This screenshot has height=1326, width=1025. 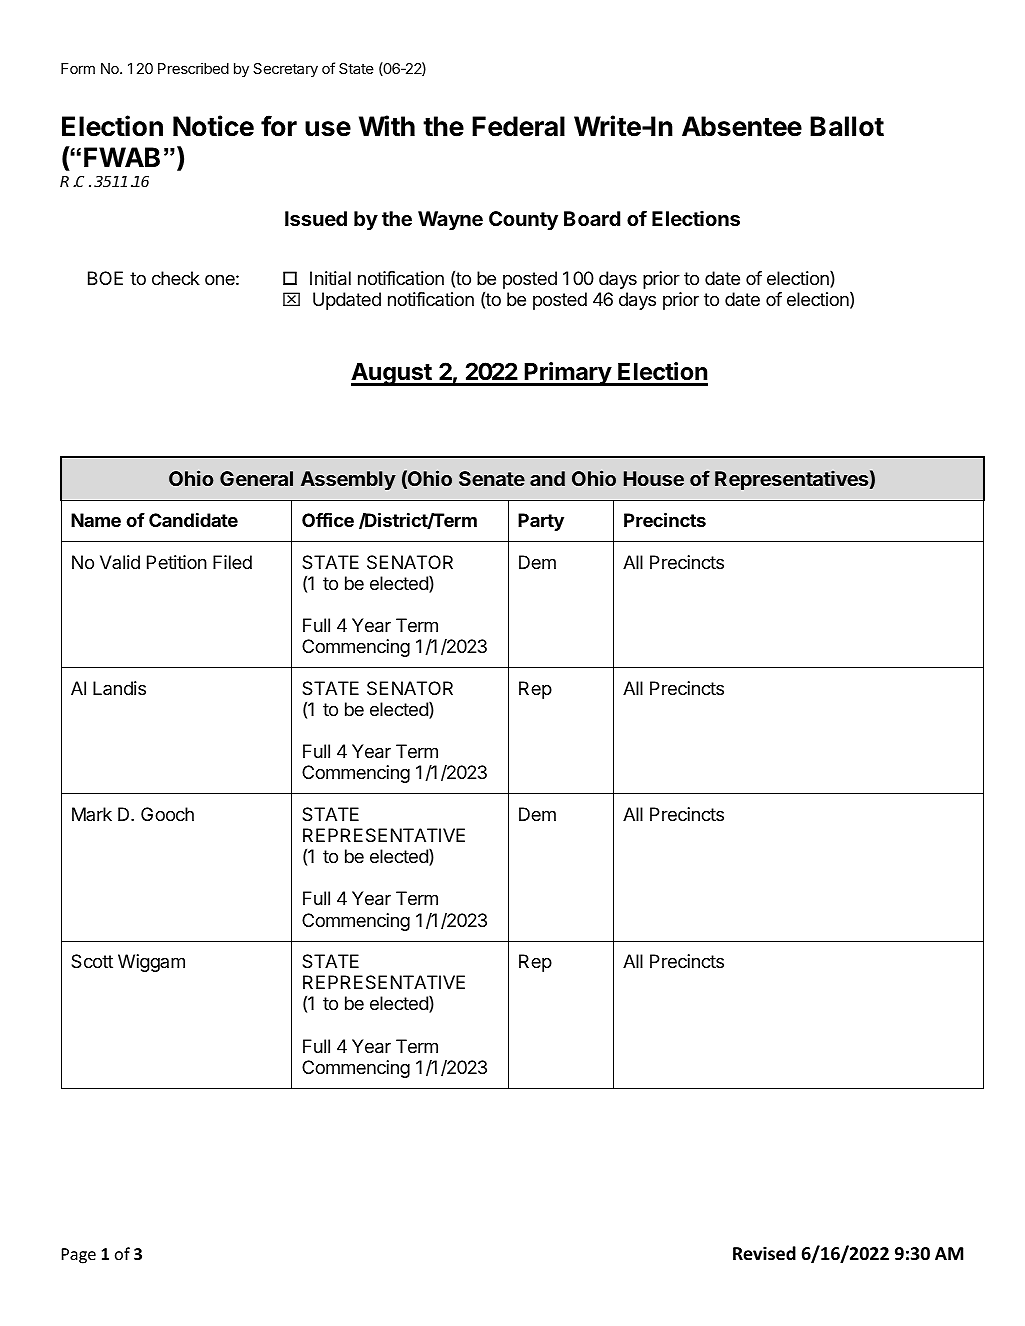 I want to click on check, so click(x=176, y=278).
